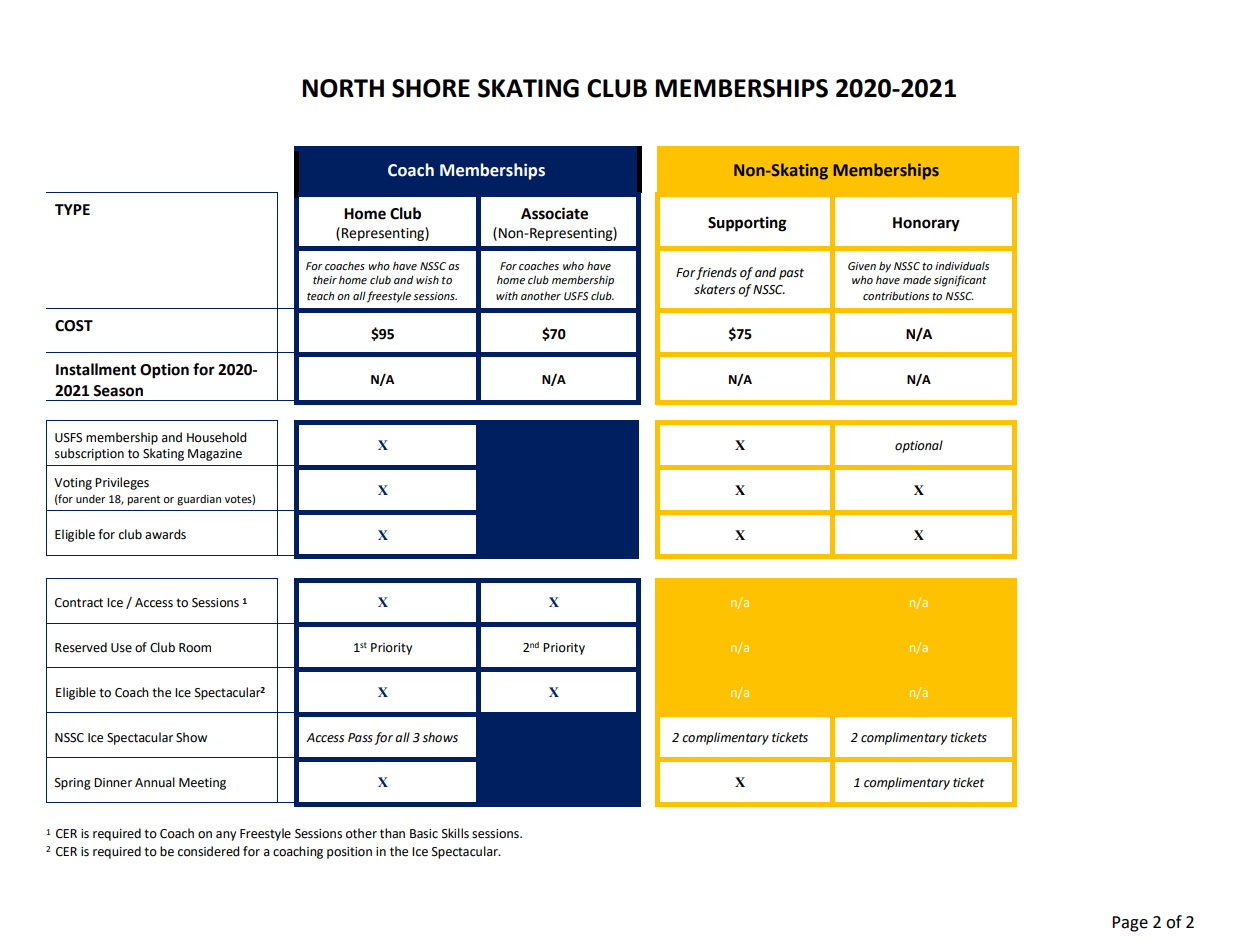 The image size is (1233, 952). I want to click on Room, so click(195, 648).
